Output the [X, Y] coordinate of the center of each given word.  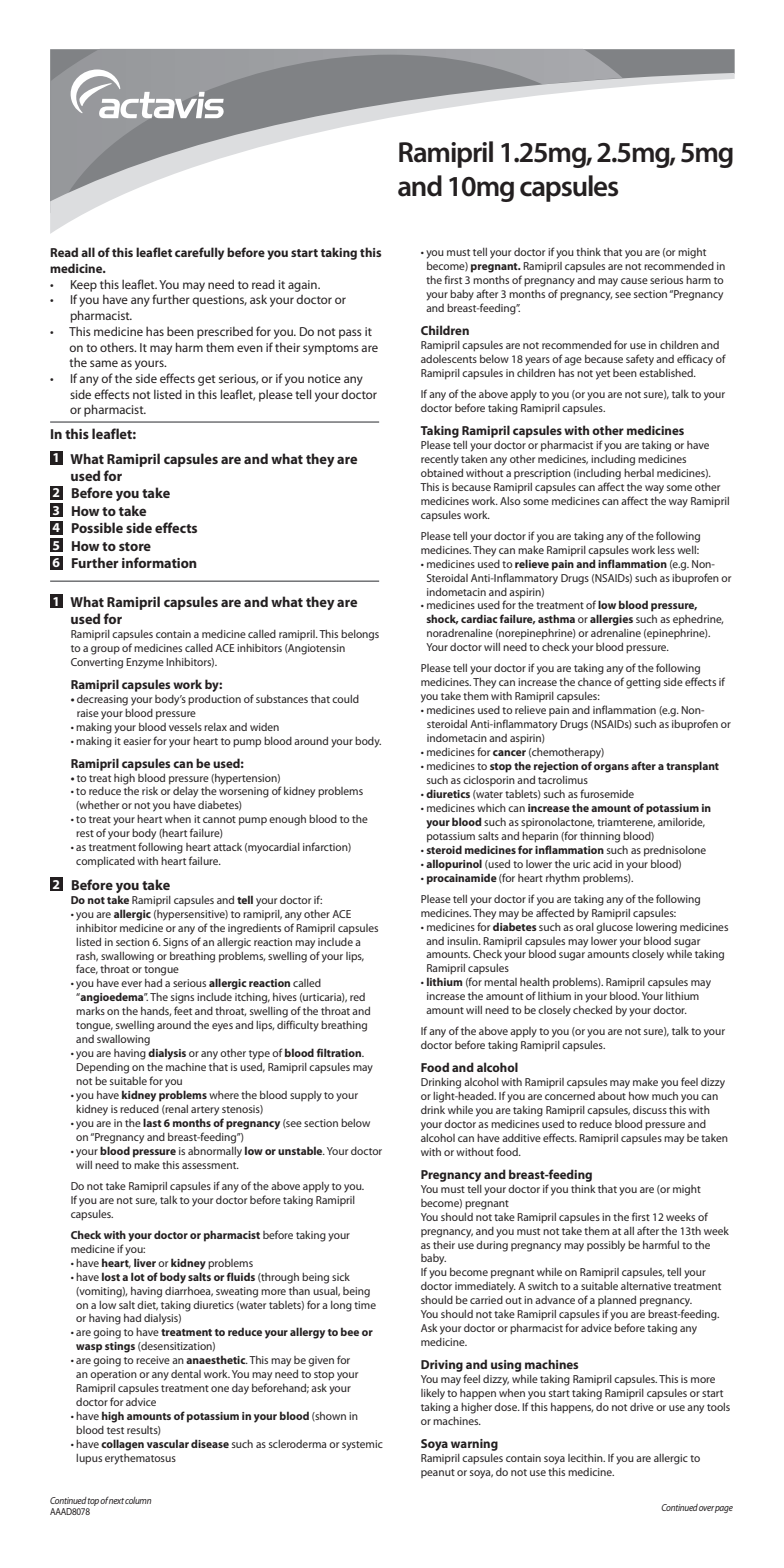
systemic [362, 1445]
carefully [199, 253]
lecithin [586, 1458]
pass [350, 334]
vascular [168, 1443]
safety [640, 360]
